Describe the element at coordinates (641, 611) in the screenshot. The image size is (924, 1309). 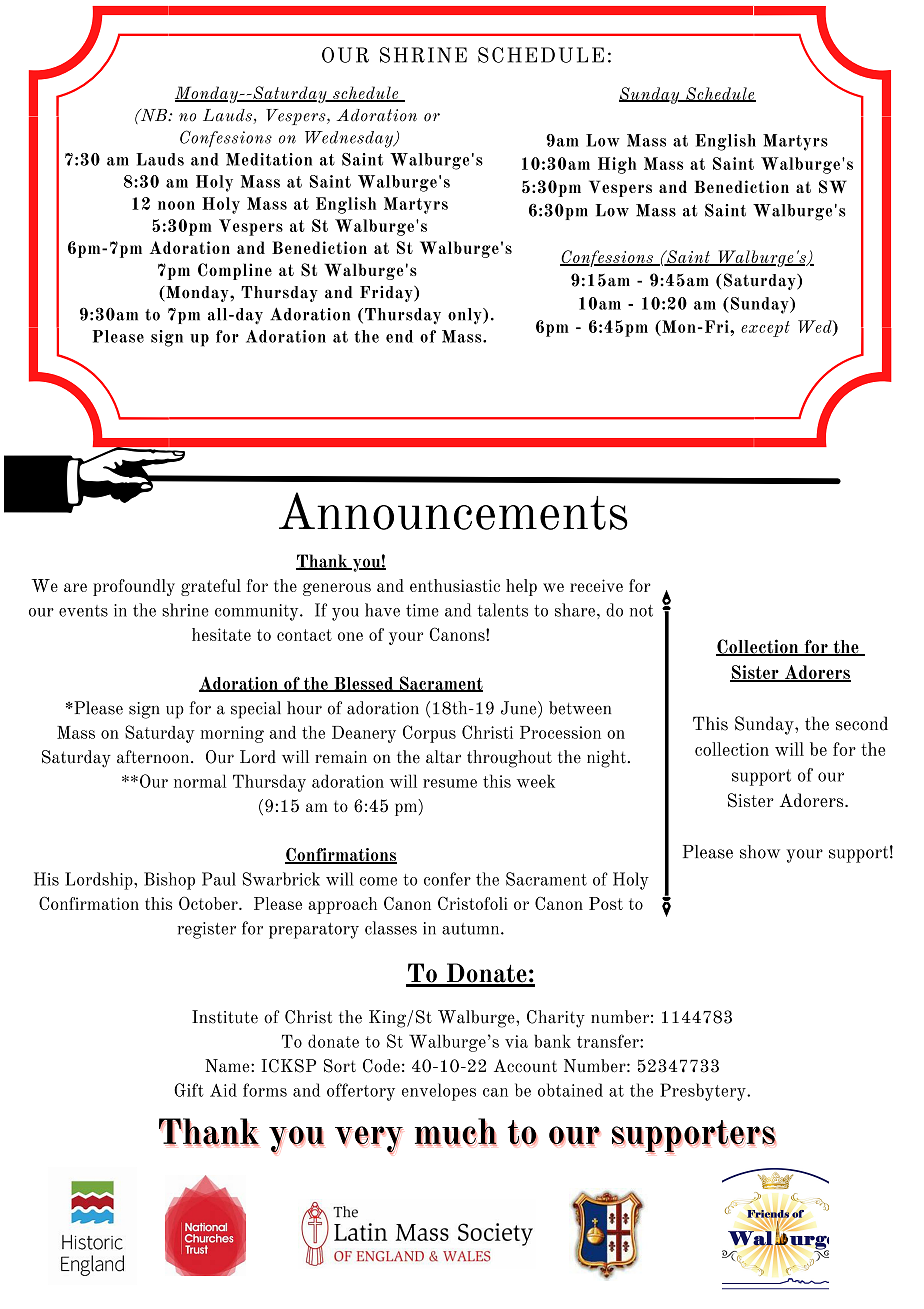
I see `not` at that location.
